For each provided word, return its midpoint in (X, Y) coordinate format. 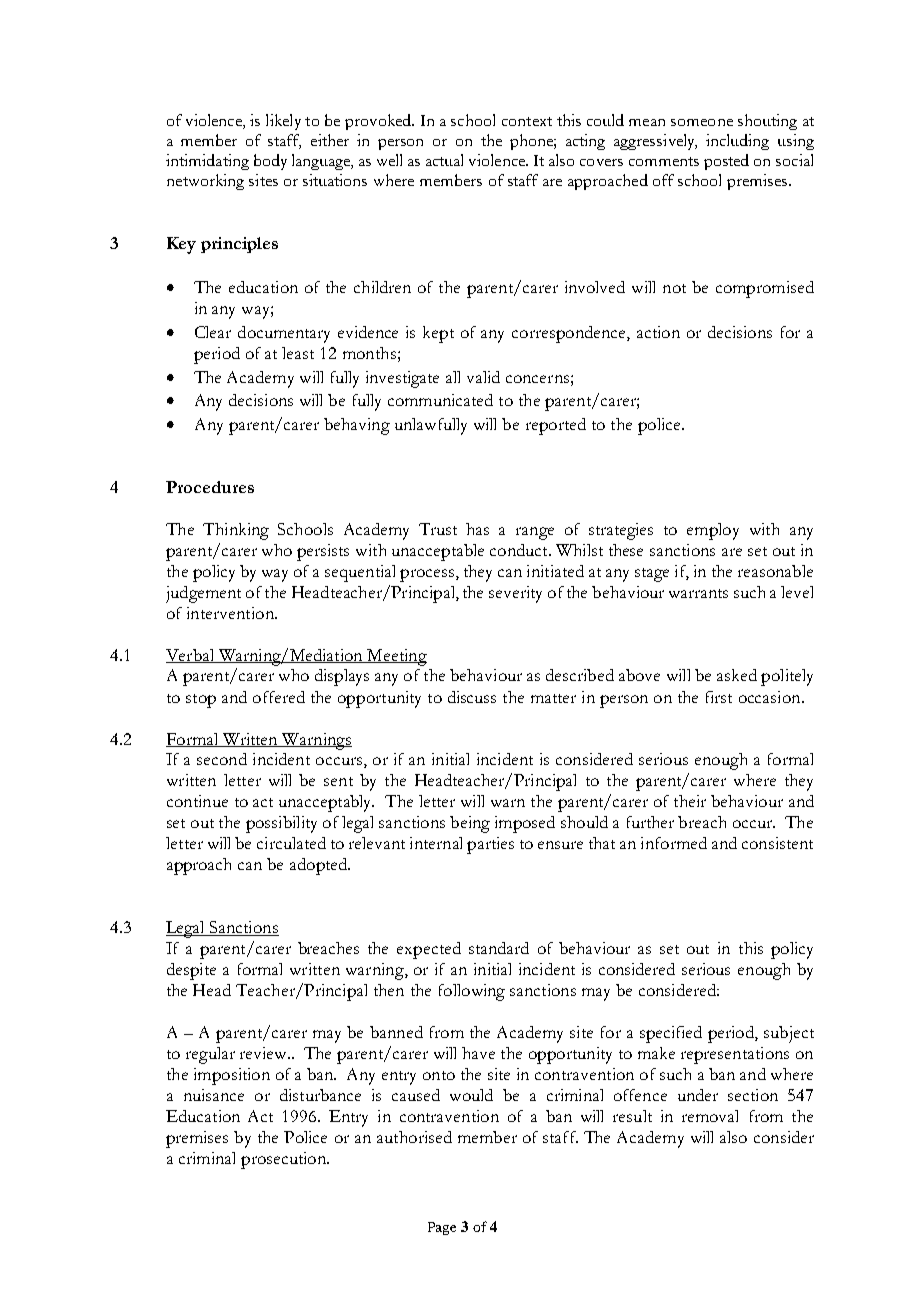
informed (674, 843)
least (298, 353)
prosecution (285, 1160)
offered (279, 697)
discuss (472, 697)
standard (499, 948)
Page (442, 1228)
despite (191, 971)
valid (483, 377)
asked (737, 675)
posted (726, 162)
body (270, 162)
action (658, 332)
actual (444, 160)
